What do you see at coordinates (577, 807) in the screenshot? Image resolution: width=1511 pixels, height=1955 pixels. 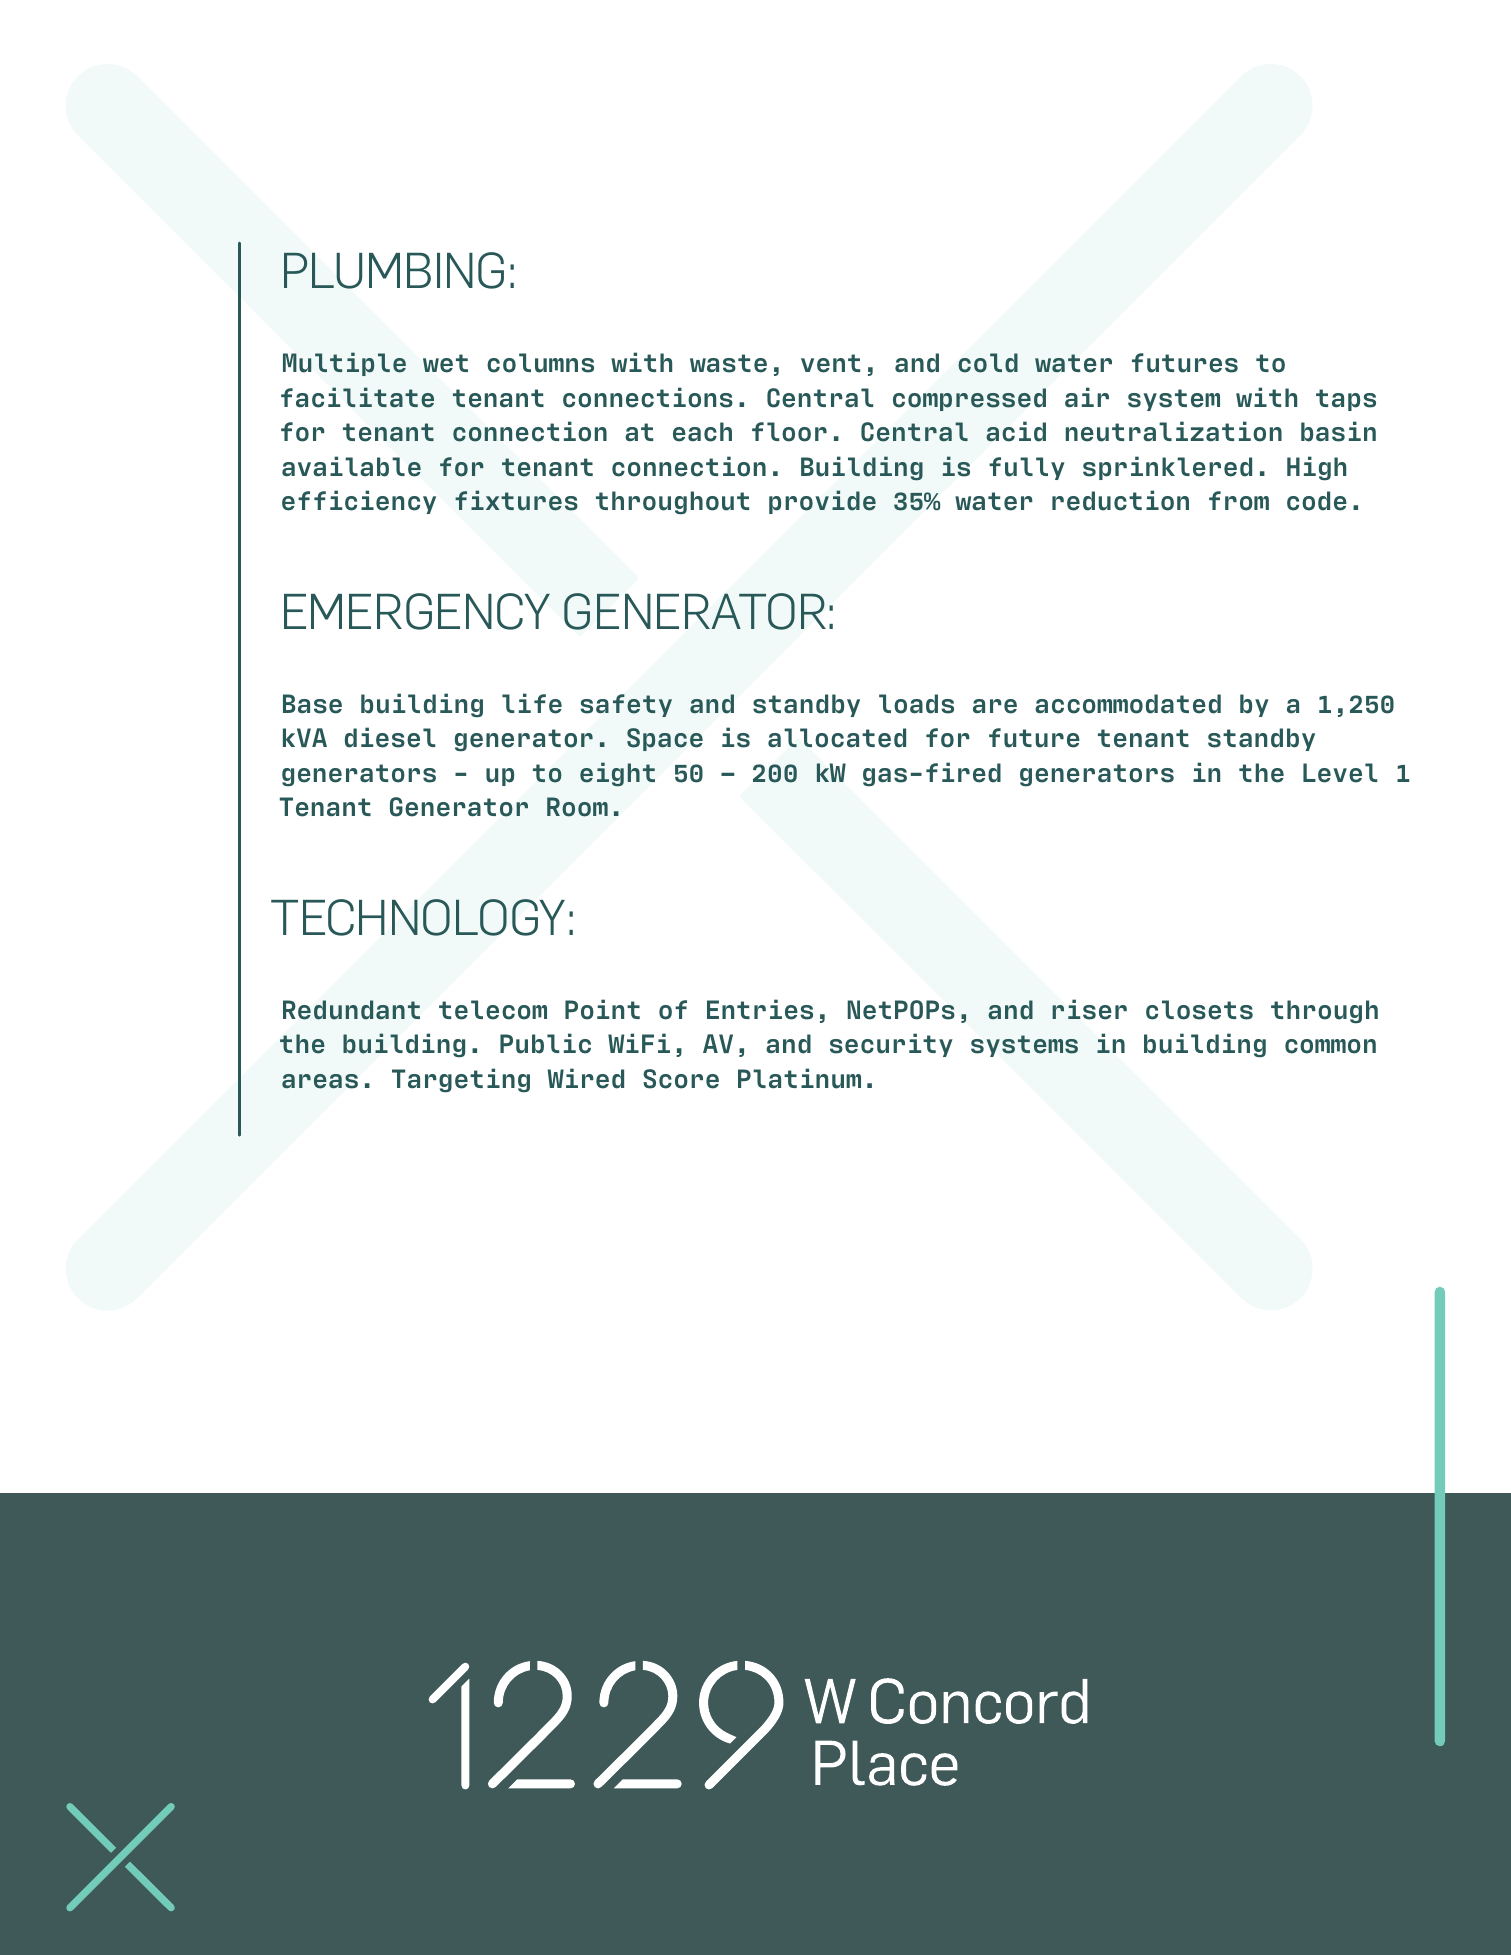 I see `Room` at bounding box center [577, 807].
